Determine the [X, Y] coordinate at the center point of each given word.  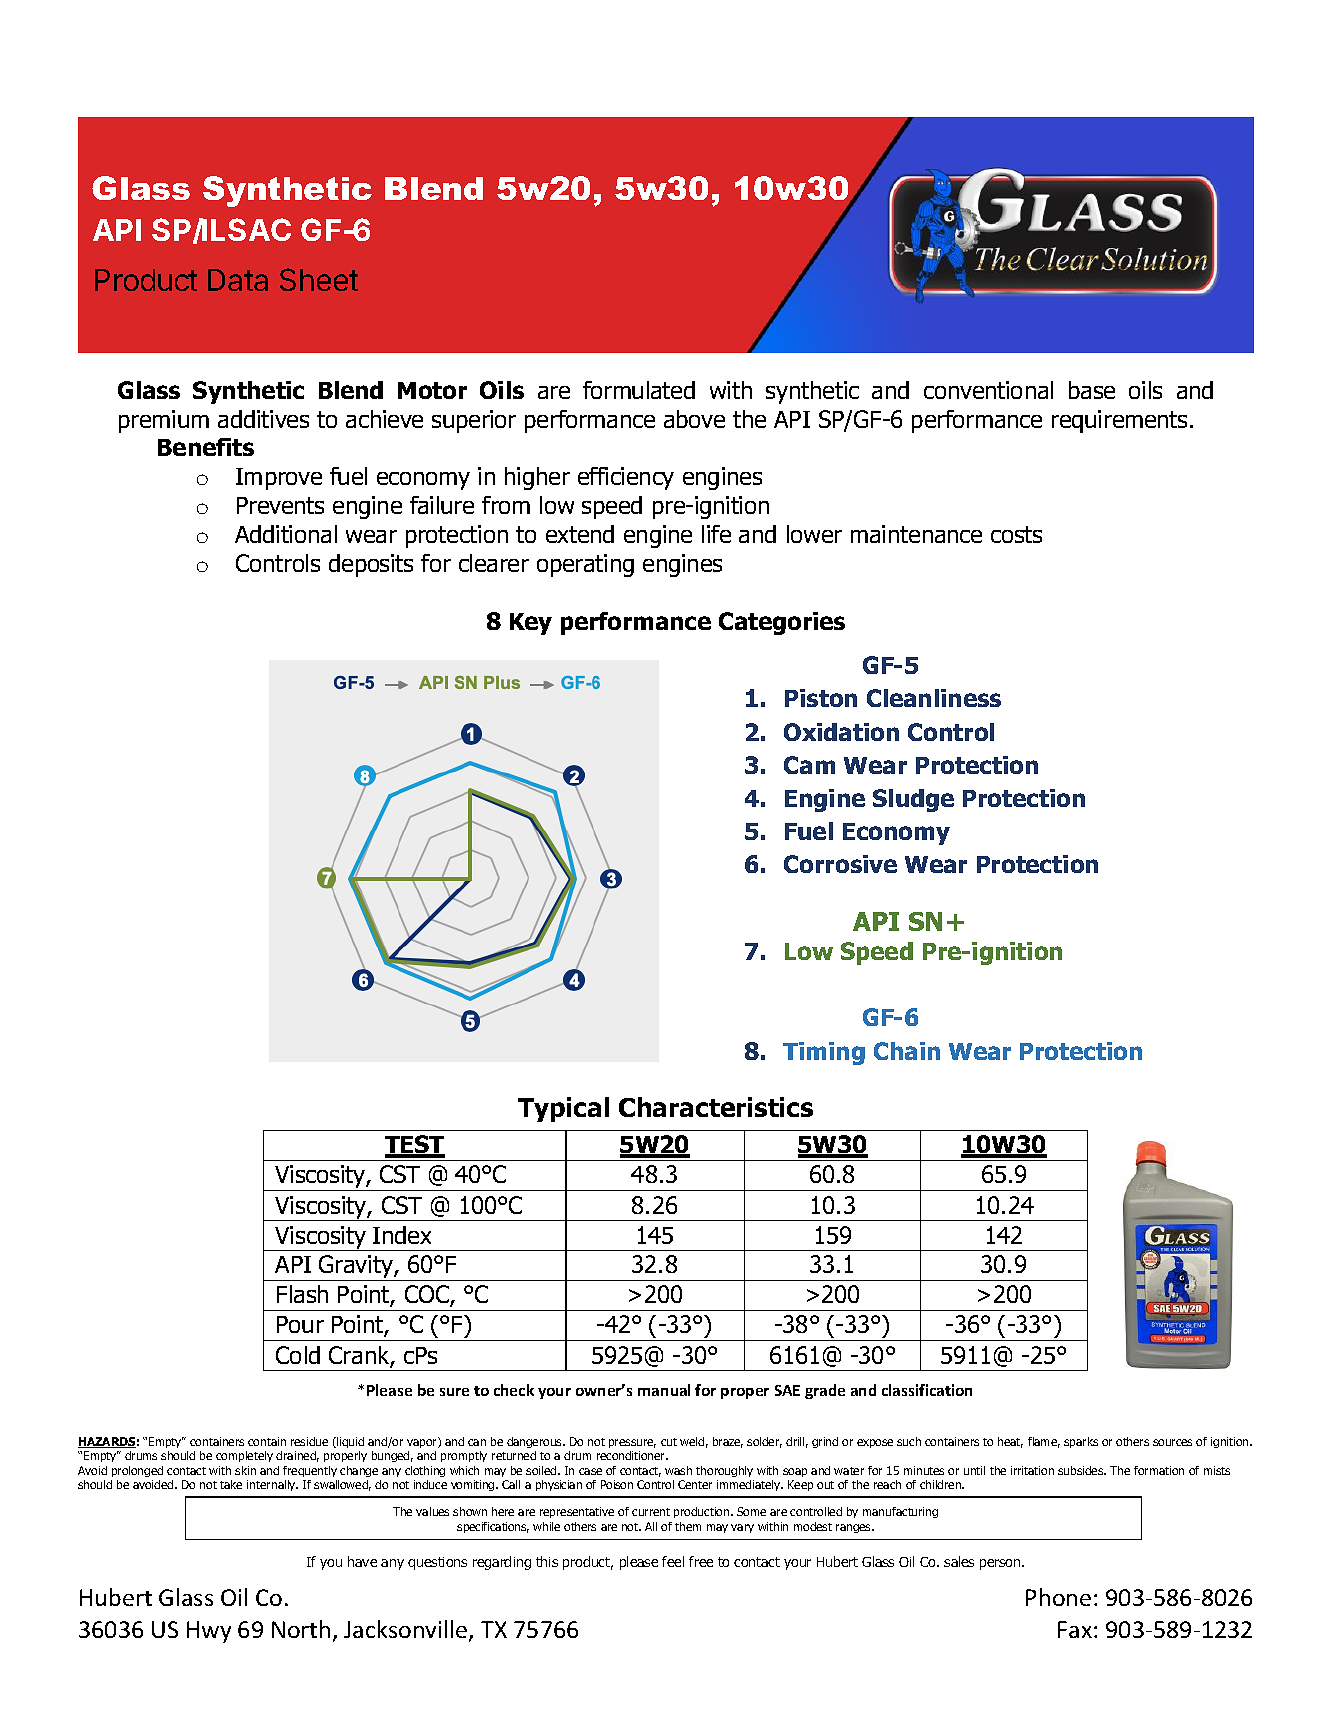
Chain [907, 1051]
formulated [639, 390]
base [1092, 390]
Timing [824, 1053]
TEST [415, 1146]
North [301, 1629]
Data [238, 280]
